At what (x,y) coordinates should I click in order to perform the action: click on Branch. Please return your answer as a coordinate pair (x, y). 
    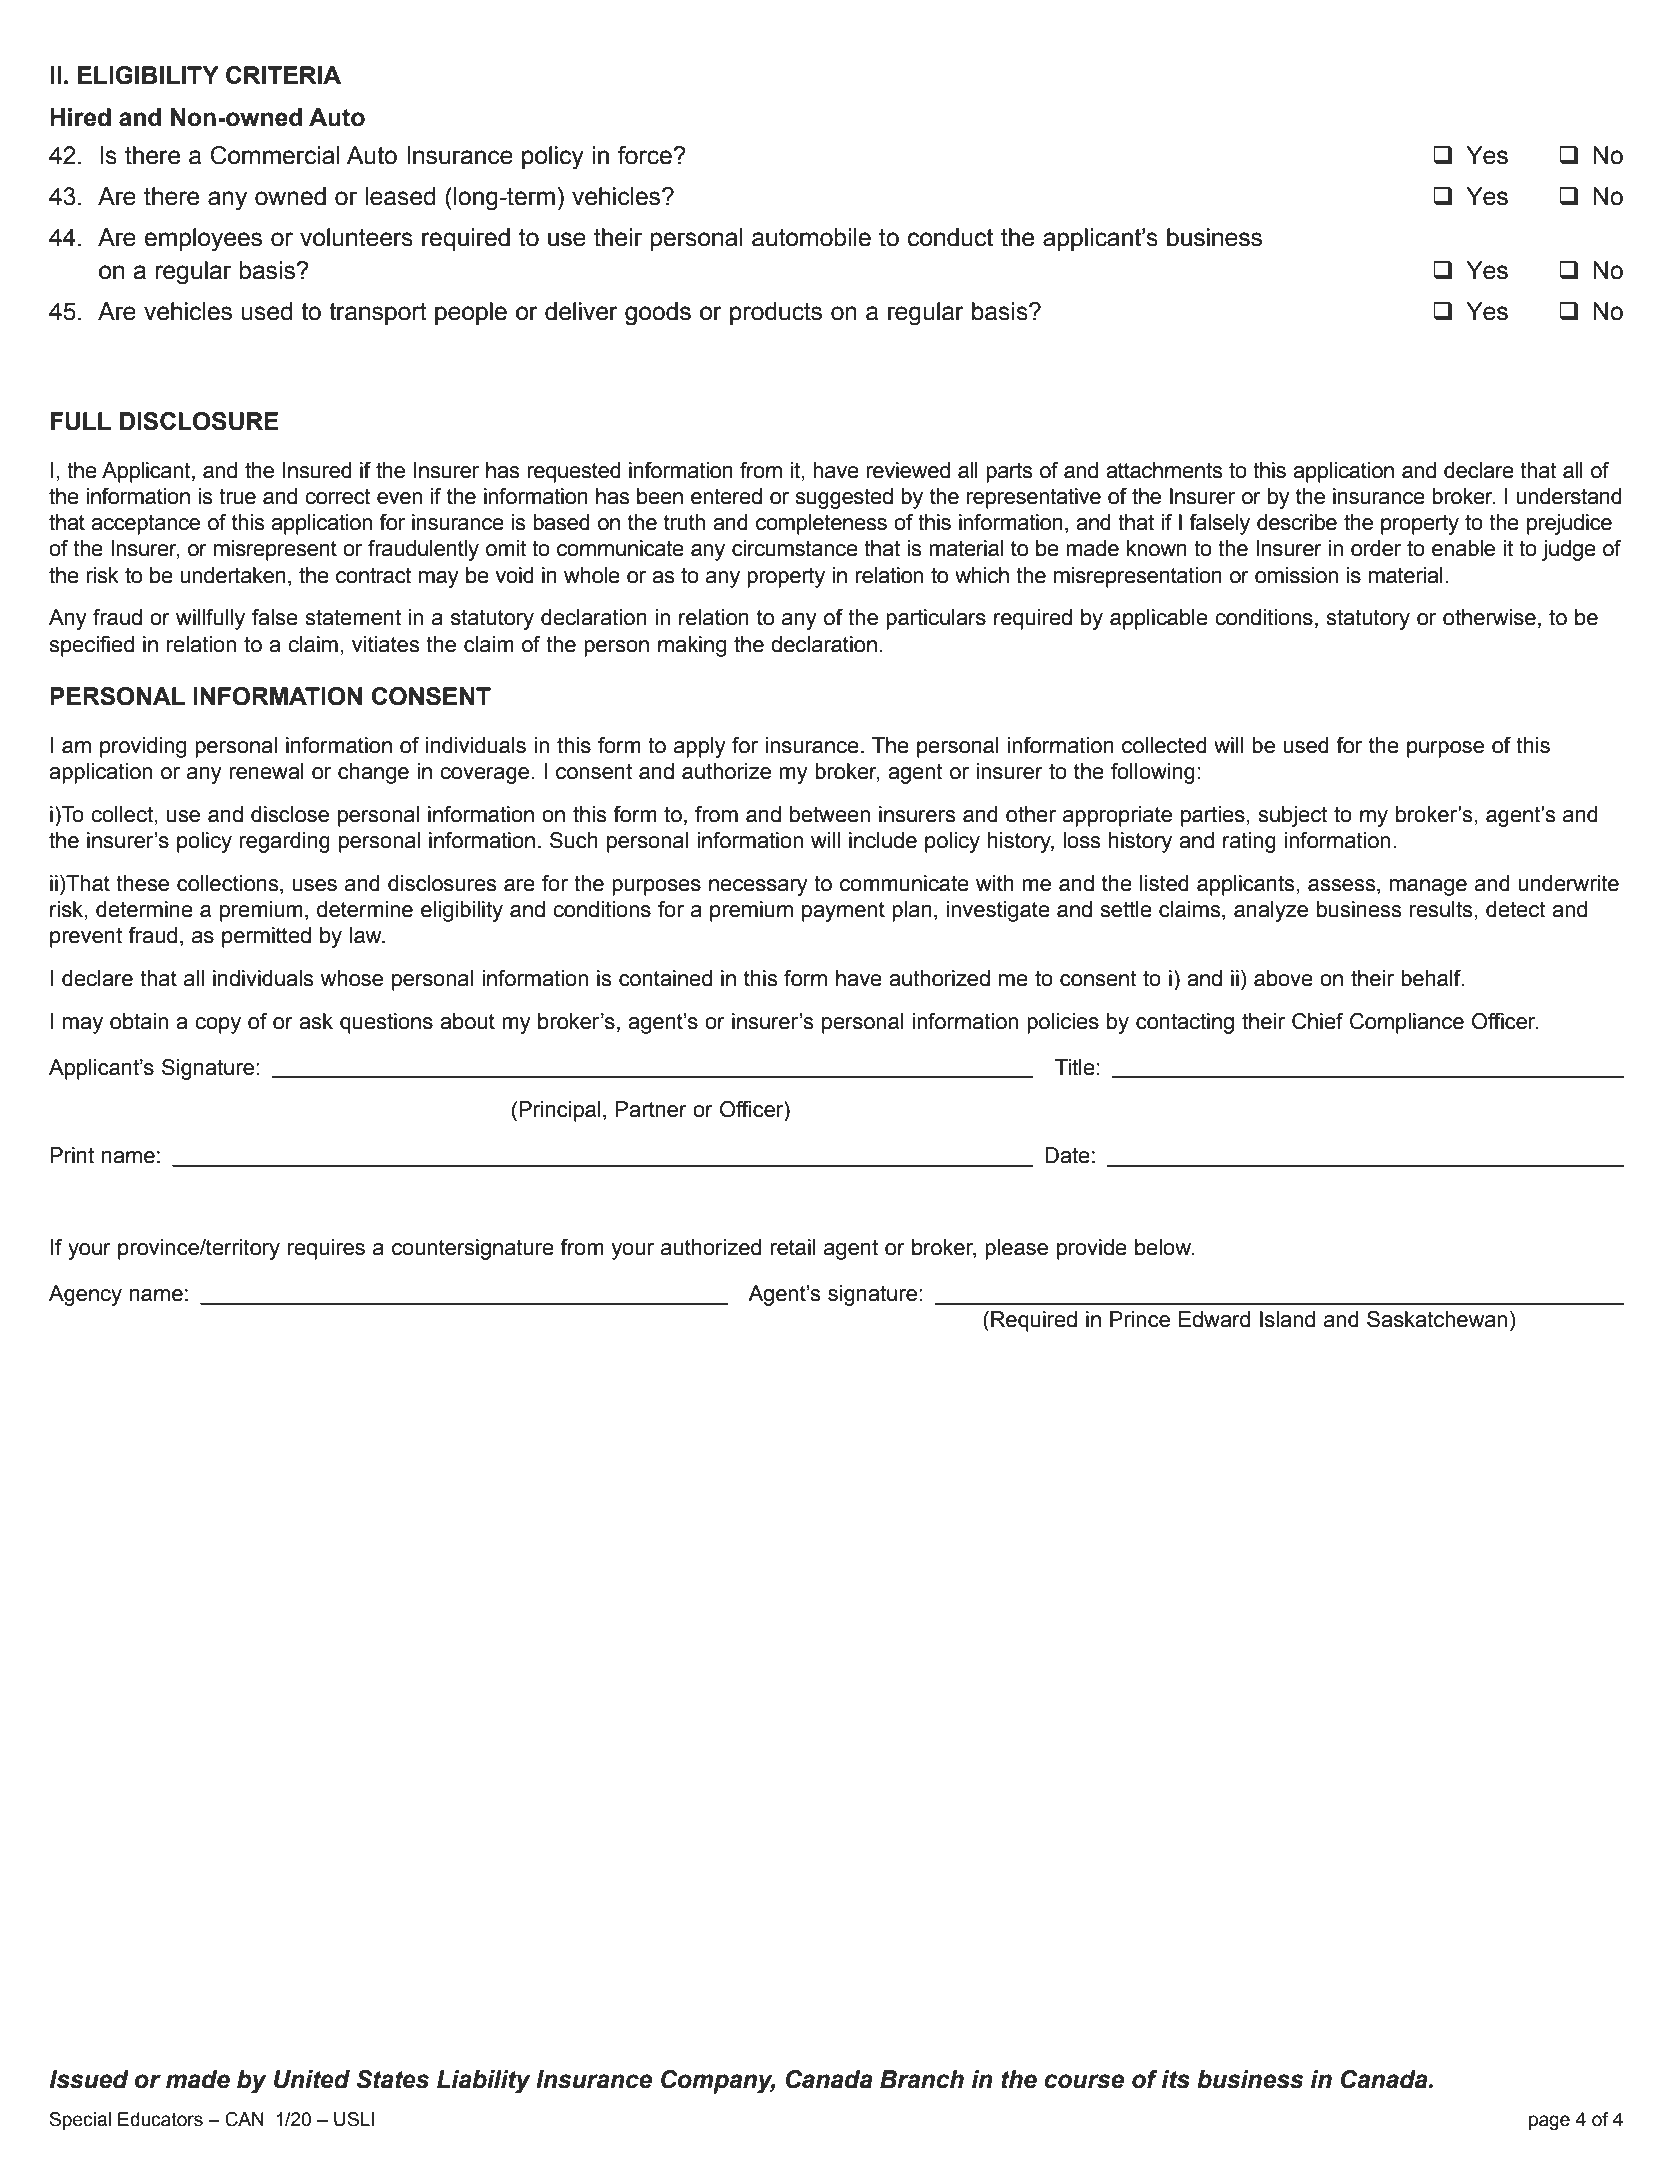
    Looking at the image, I should click on (922, 2079).
